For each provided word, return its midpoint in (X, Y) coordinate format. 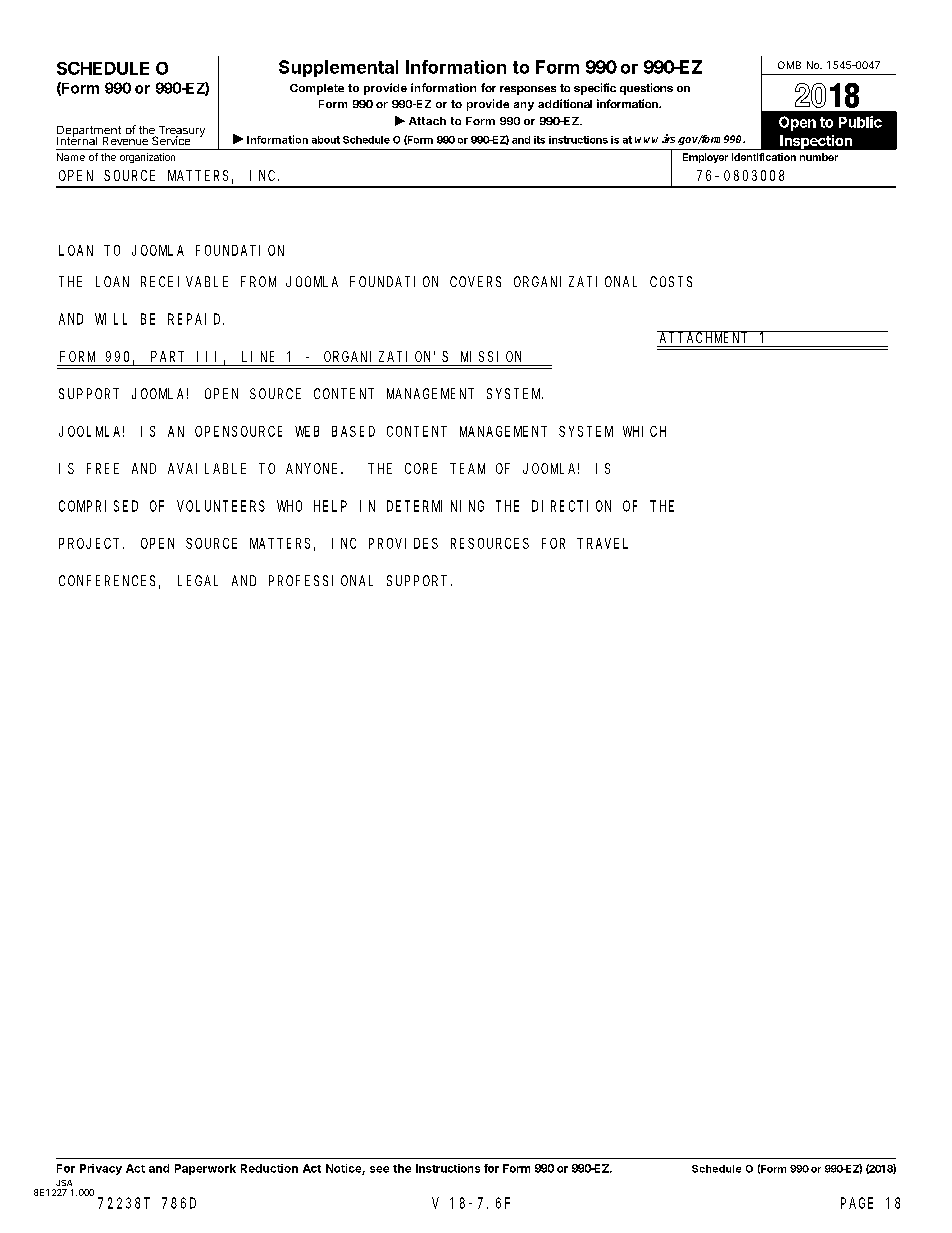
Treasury (180, 132)
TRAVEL (602, 543)
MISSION (491, 356)
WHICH (644, 431)
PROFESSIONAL (321, 580)
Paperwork (205, 1169)
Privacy (101, 1169)
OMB (789, 65)
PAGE (857, 1203)
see (379, 1169)
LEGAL (198, 580)
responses (528, 90)
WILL (111, 319)
